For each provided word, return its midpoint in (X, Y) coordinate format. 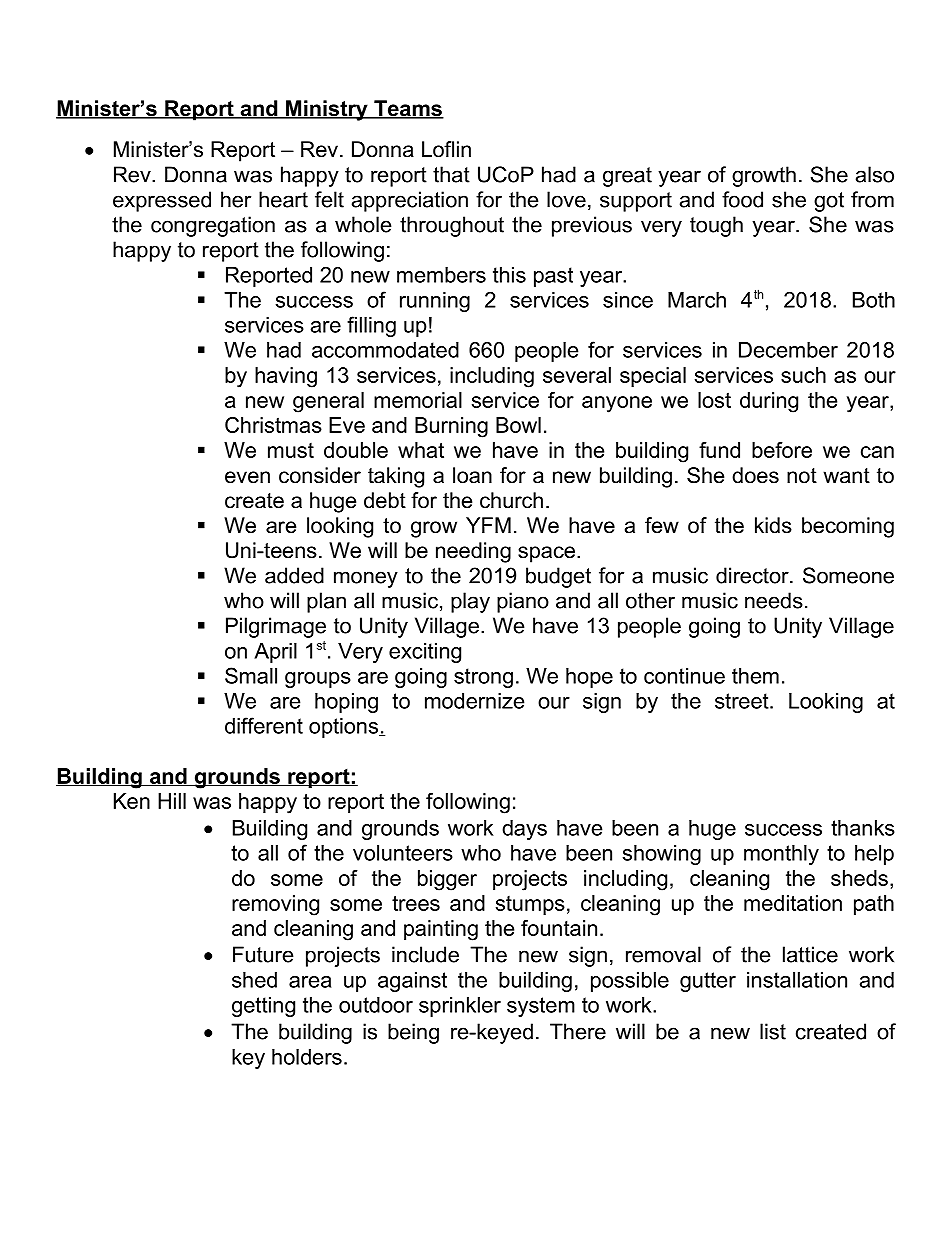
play (470, 602)
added (294, 575)
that (451, 174)
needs (774, 600)
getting (263, 1007)
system (541, 1007)
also (875, 174)
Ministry (327, 110)
